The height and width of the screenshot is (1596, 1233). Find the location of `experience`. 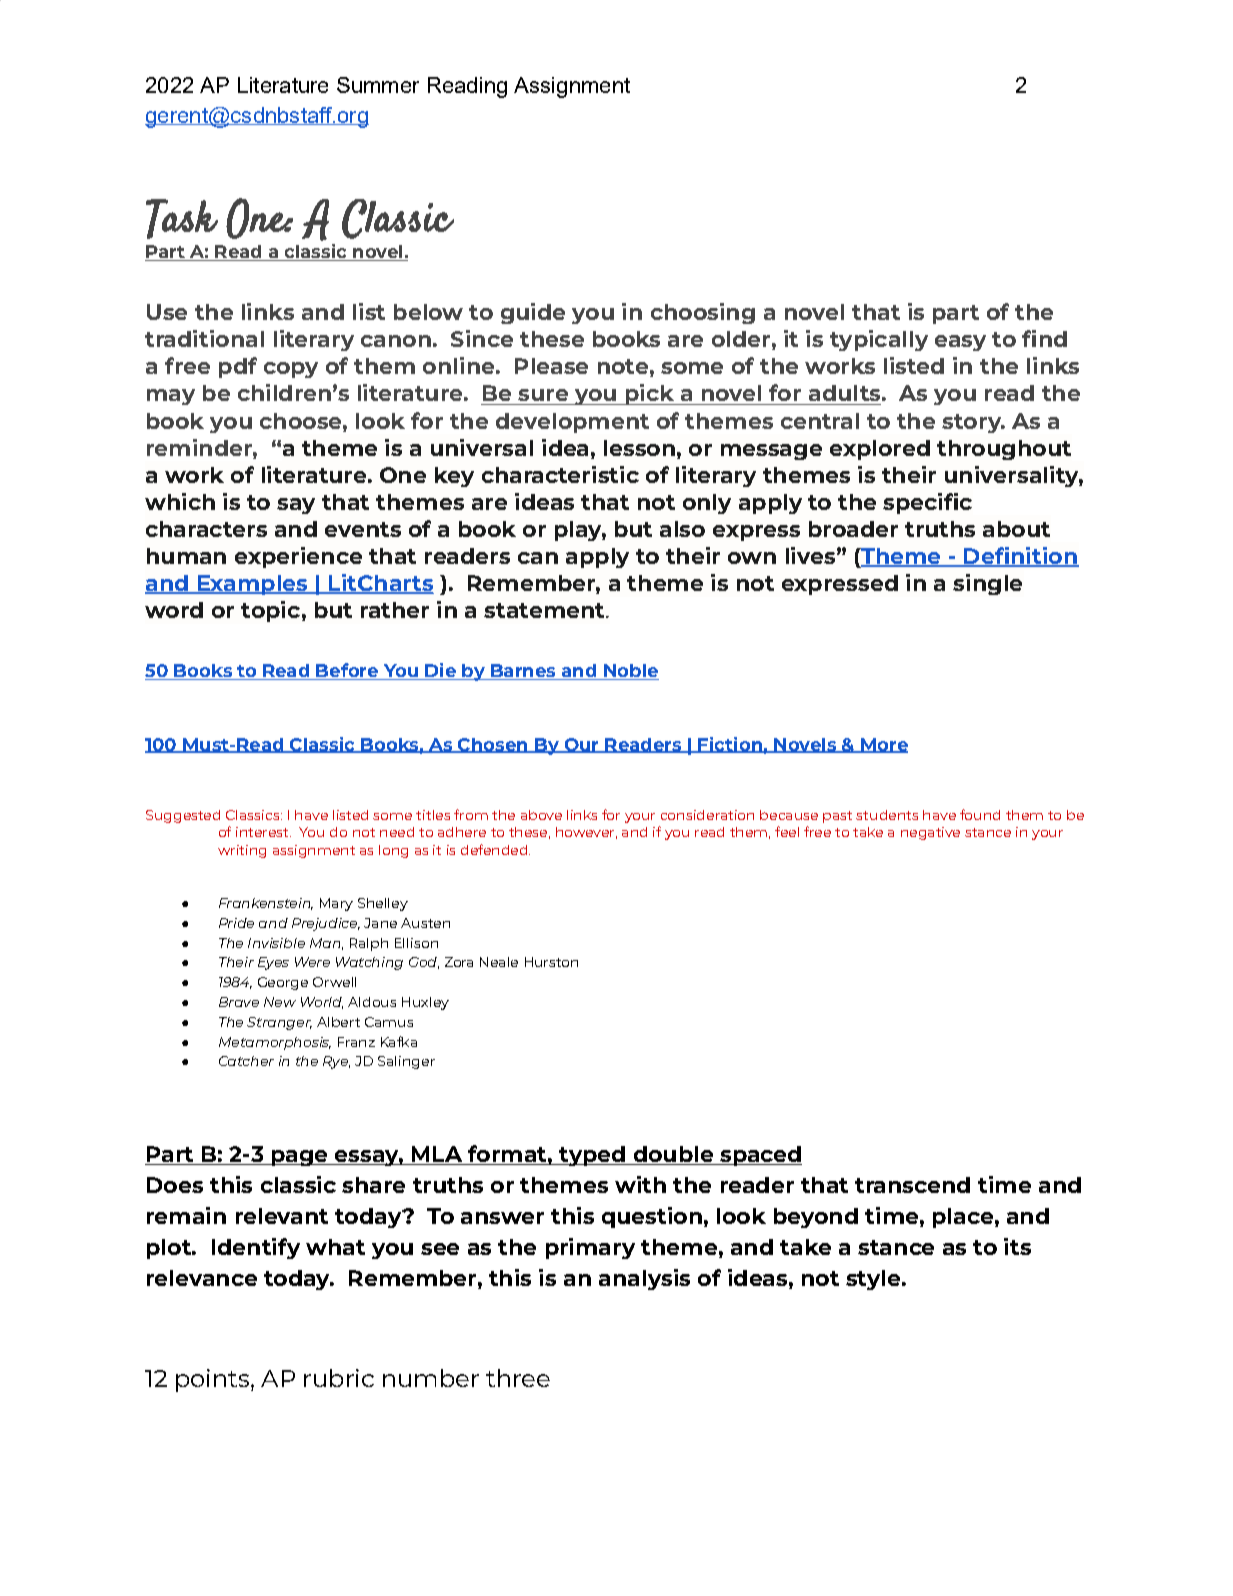

experience is located at coordinates (298, 557).
